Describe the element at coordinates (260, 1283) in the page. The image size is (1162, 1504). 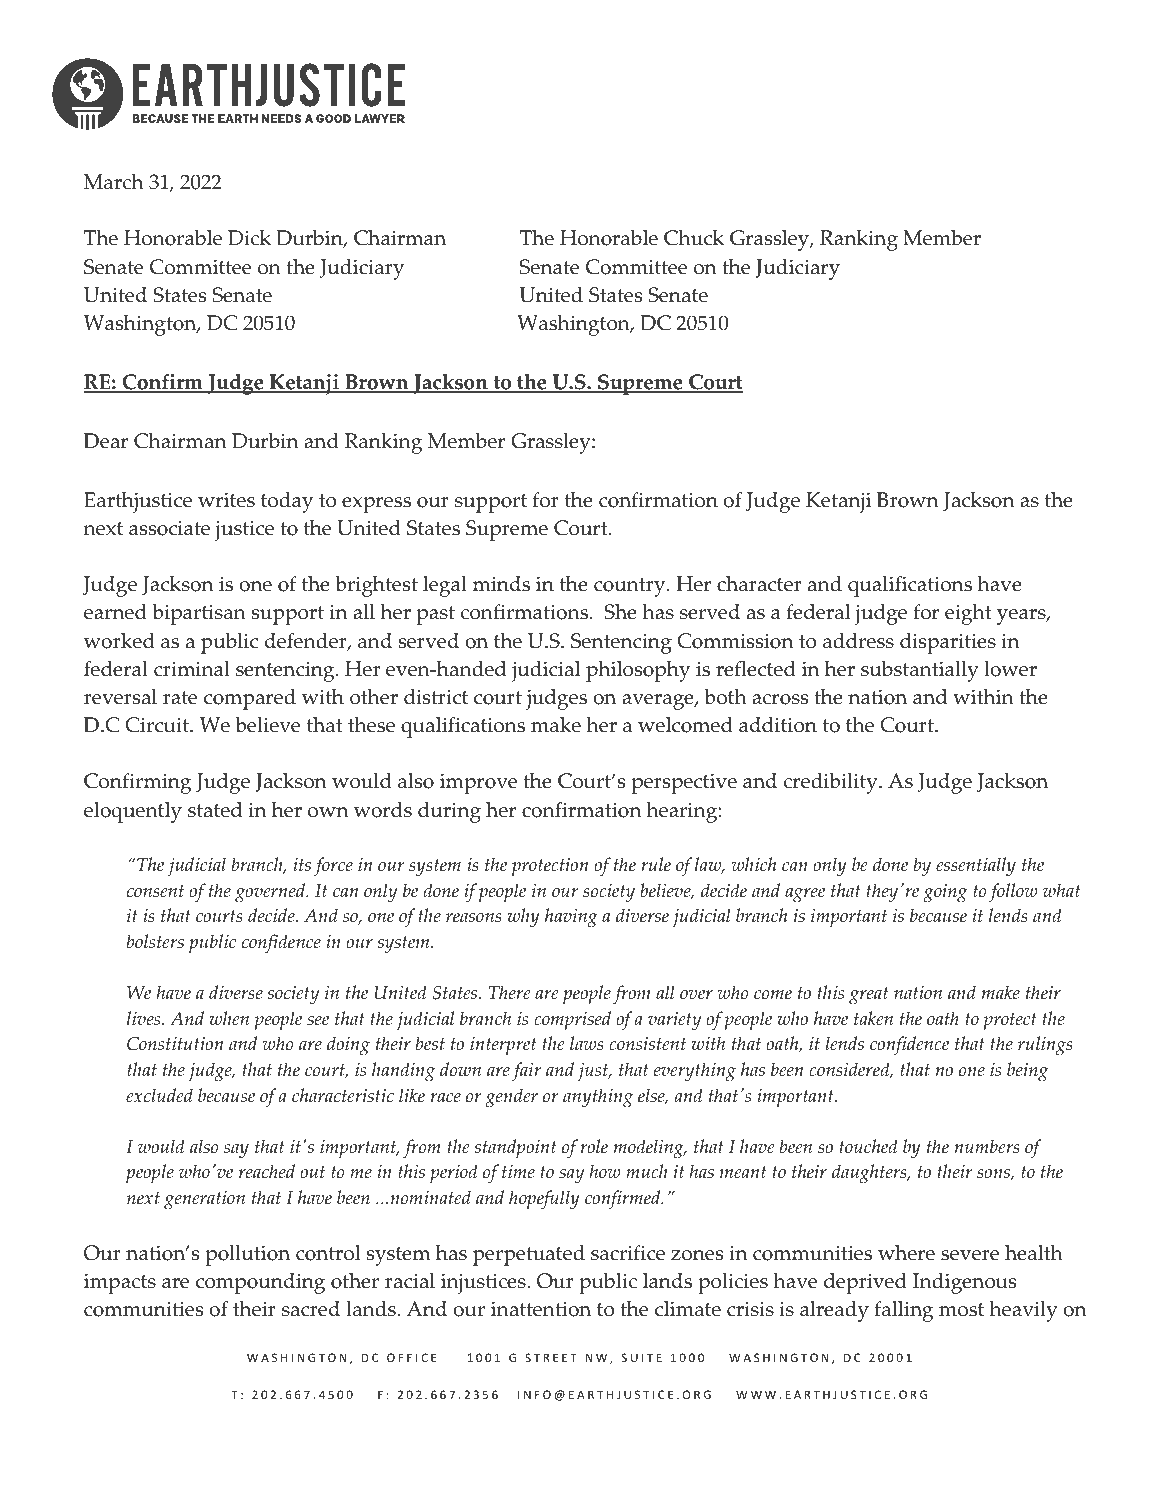
I see `compounding` at that location.
